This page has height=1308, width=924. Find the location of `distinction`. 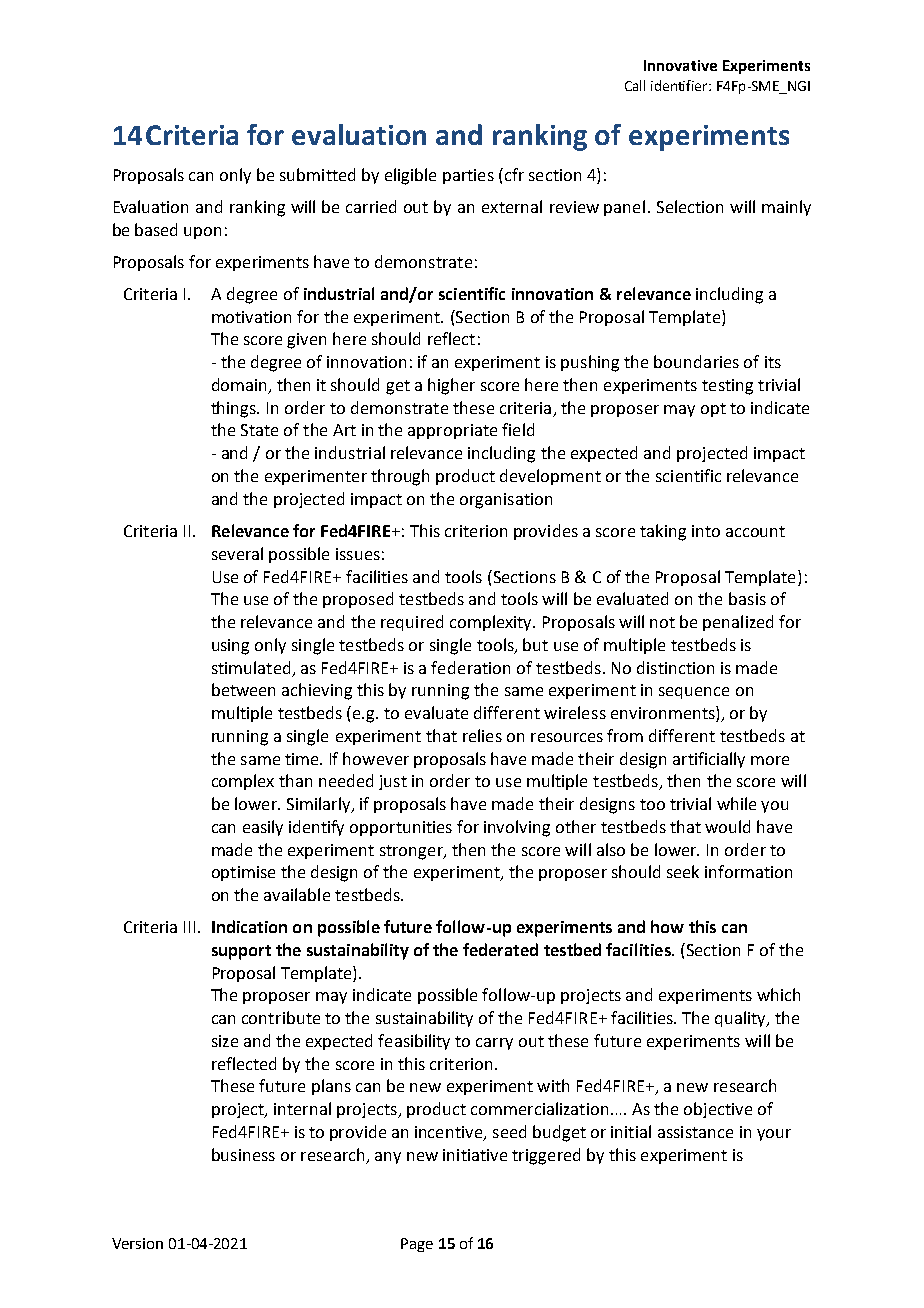

distinction is located at coordinates (675, 667).
